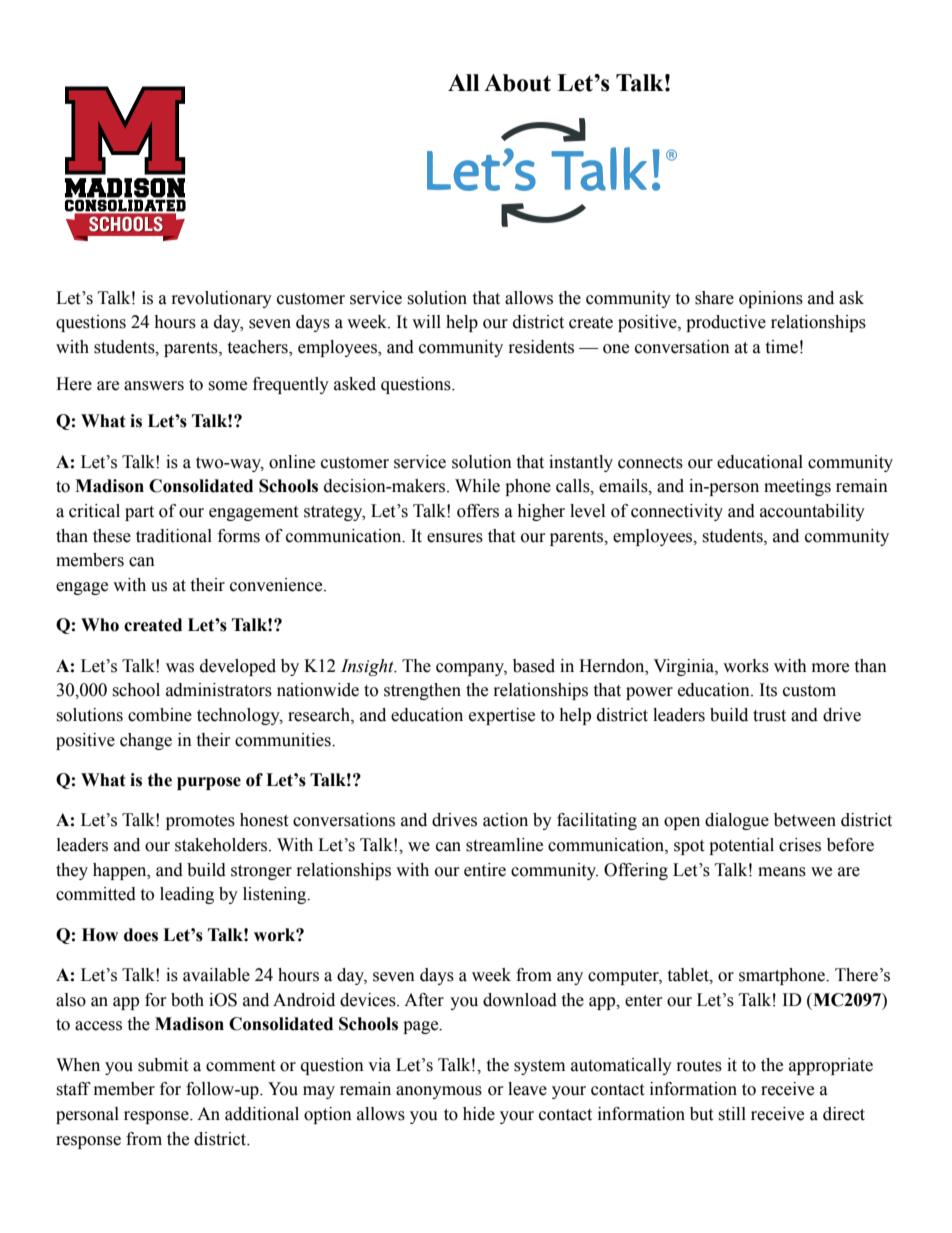 This page has width=952, height=1233. What do you see at coordinates (187, 895) in the page?
I see `leading` at bounding box center [187, 895].
